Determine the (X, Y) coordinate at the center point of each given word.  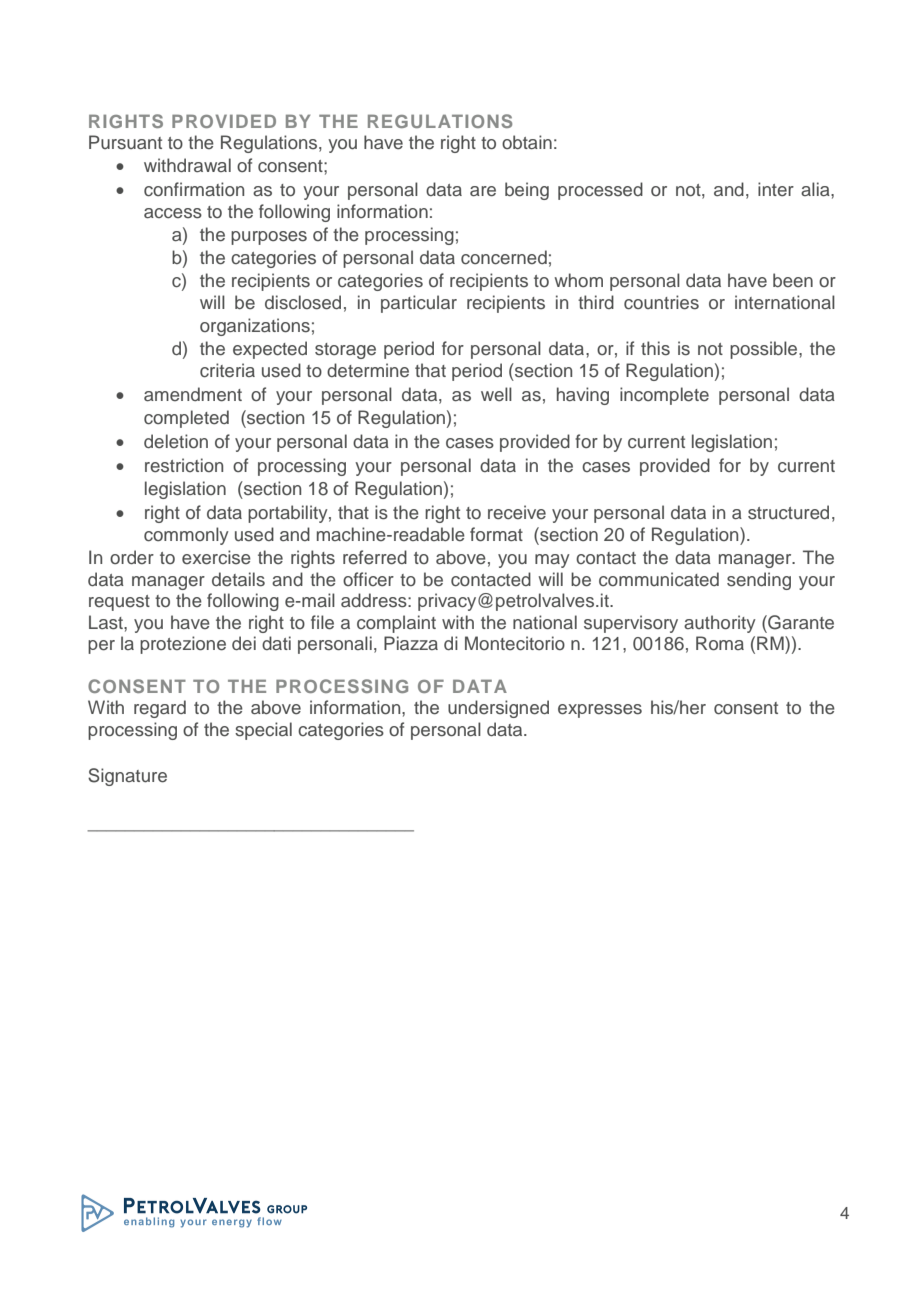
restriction (184, 465)
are (483, 191)
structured (788, 512)
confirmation (194, 189)
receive (517, 512)
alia (816, 189)
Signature (127, 777)
